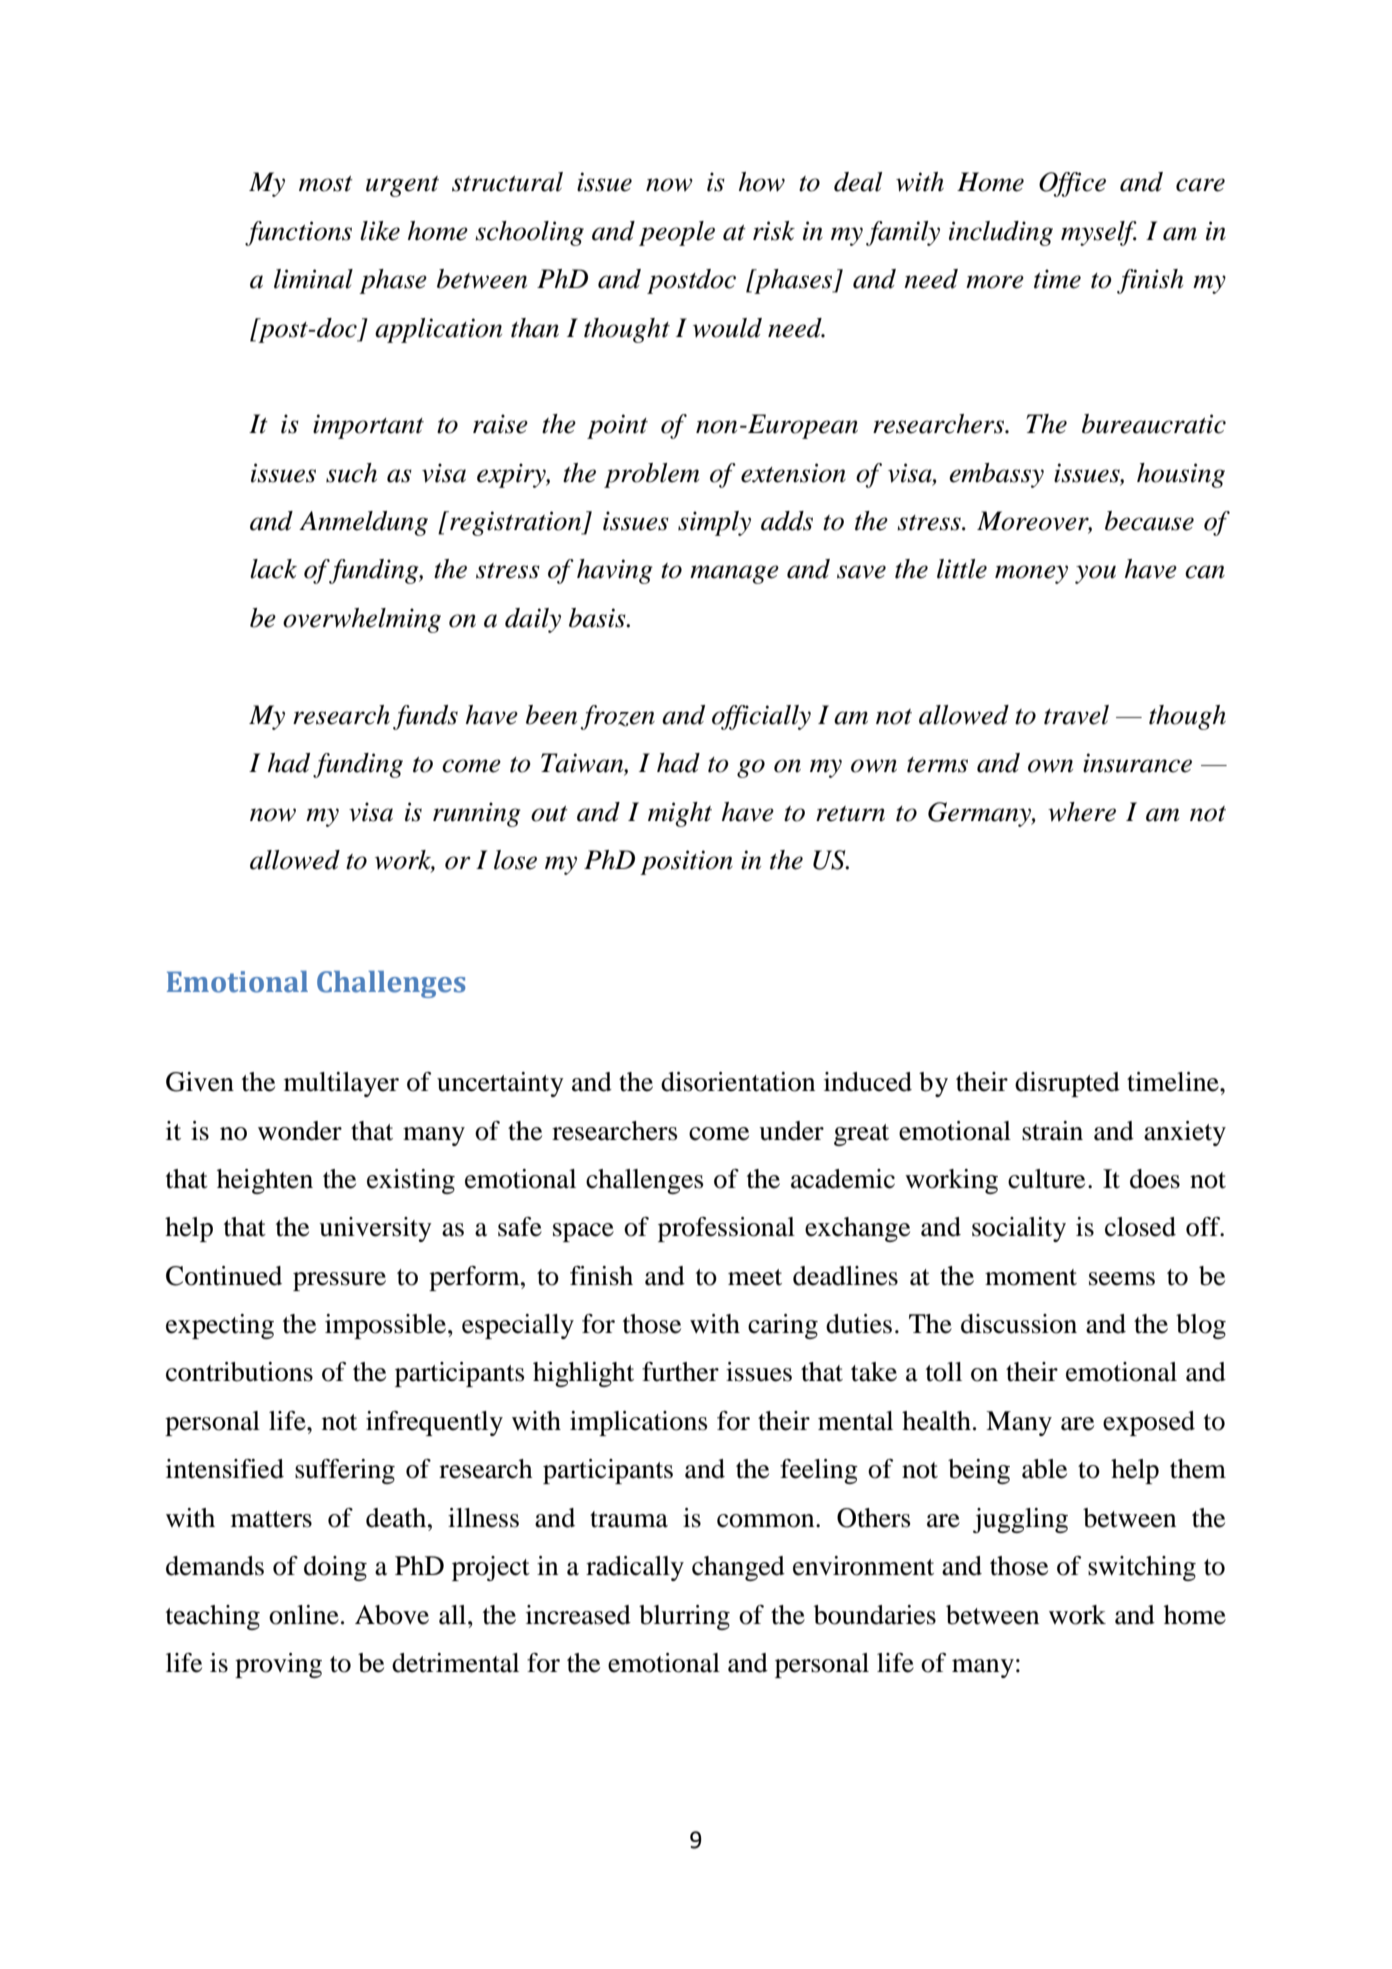 The image size is (1392, 1969). I want to click on running, so click(477, 814).
